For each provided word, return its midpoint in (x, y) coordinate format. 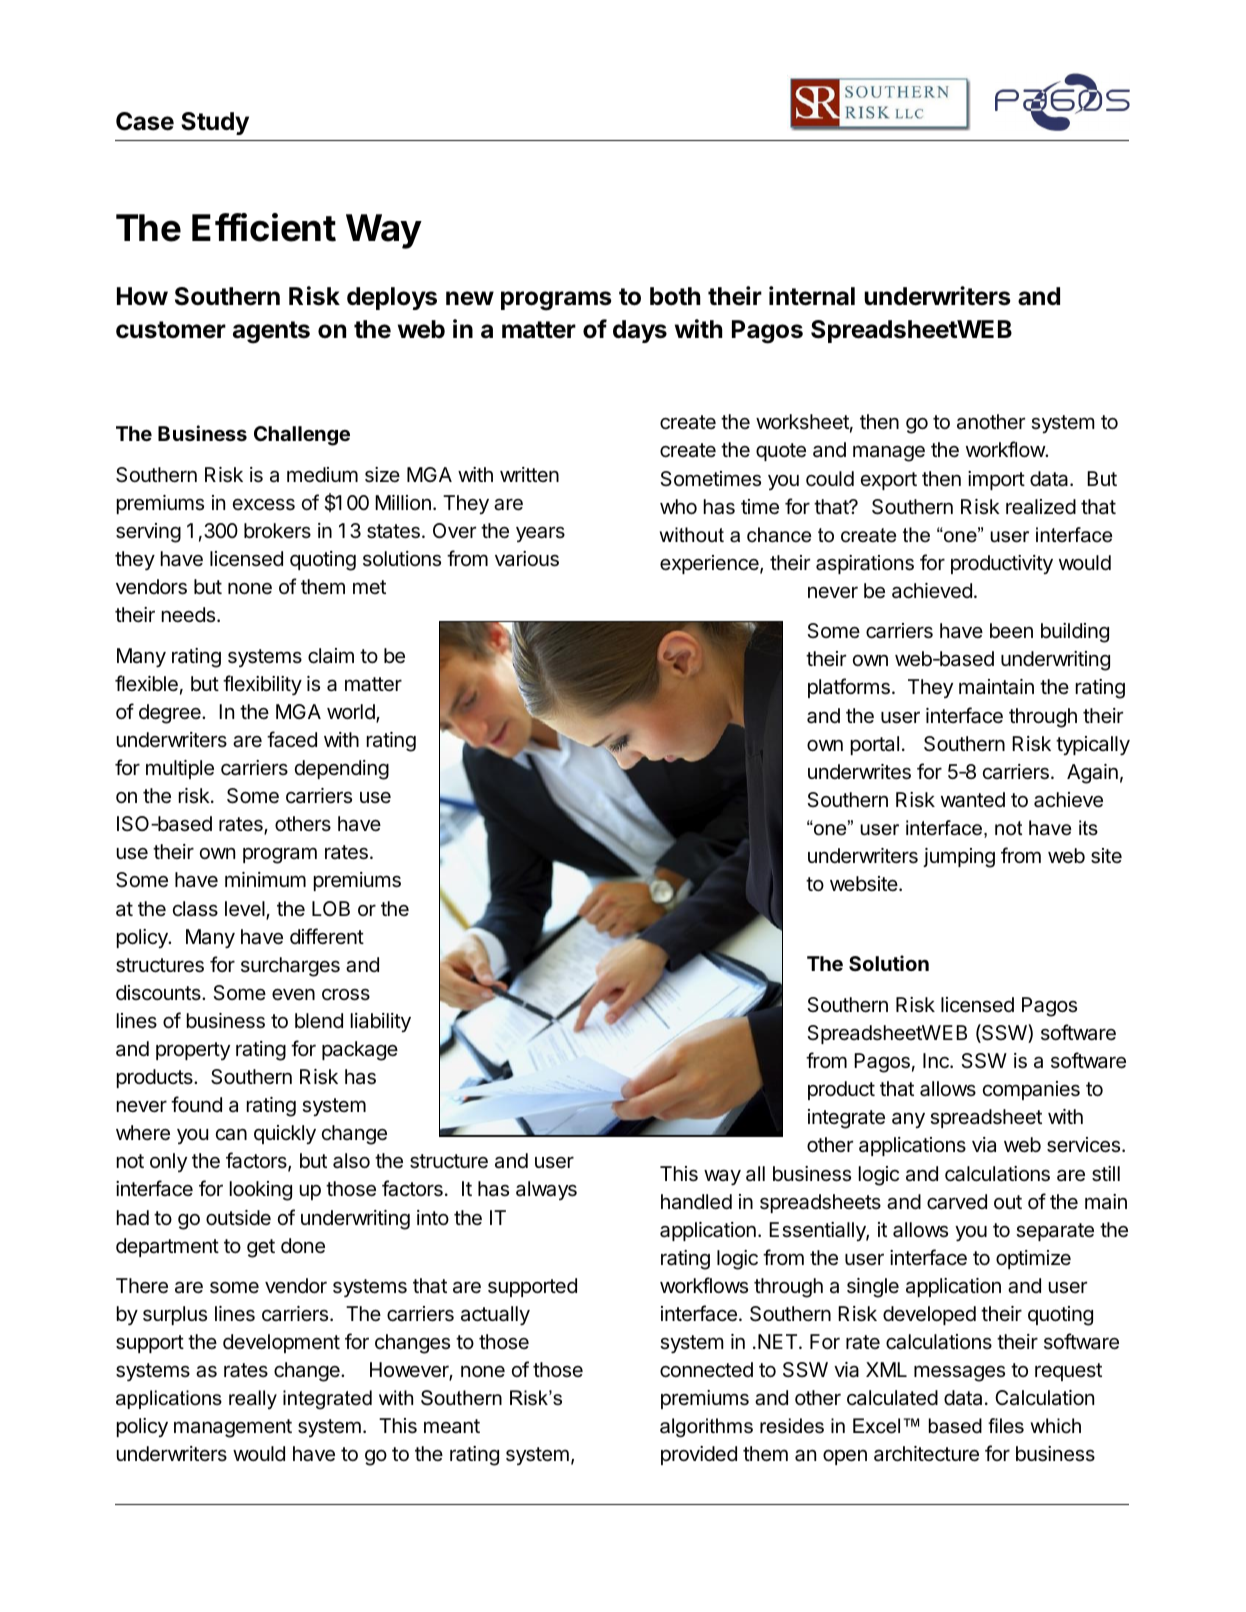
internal (812, 296)
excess (264, 505)
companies (1031, 1090)
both (675, 296)
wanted (973, 800)
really (253, 1400)
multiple (180, 769)
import (996, 480)
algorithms (706, 1428)
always (546, 1190)
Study (215, 123)
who (678, 506)
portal (875, 745)
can (231, 1134)
